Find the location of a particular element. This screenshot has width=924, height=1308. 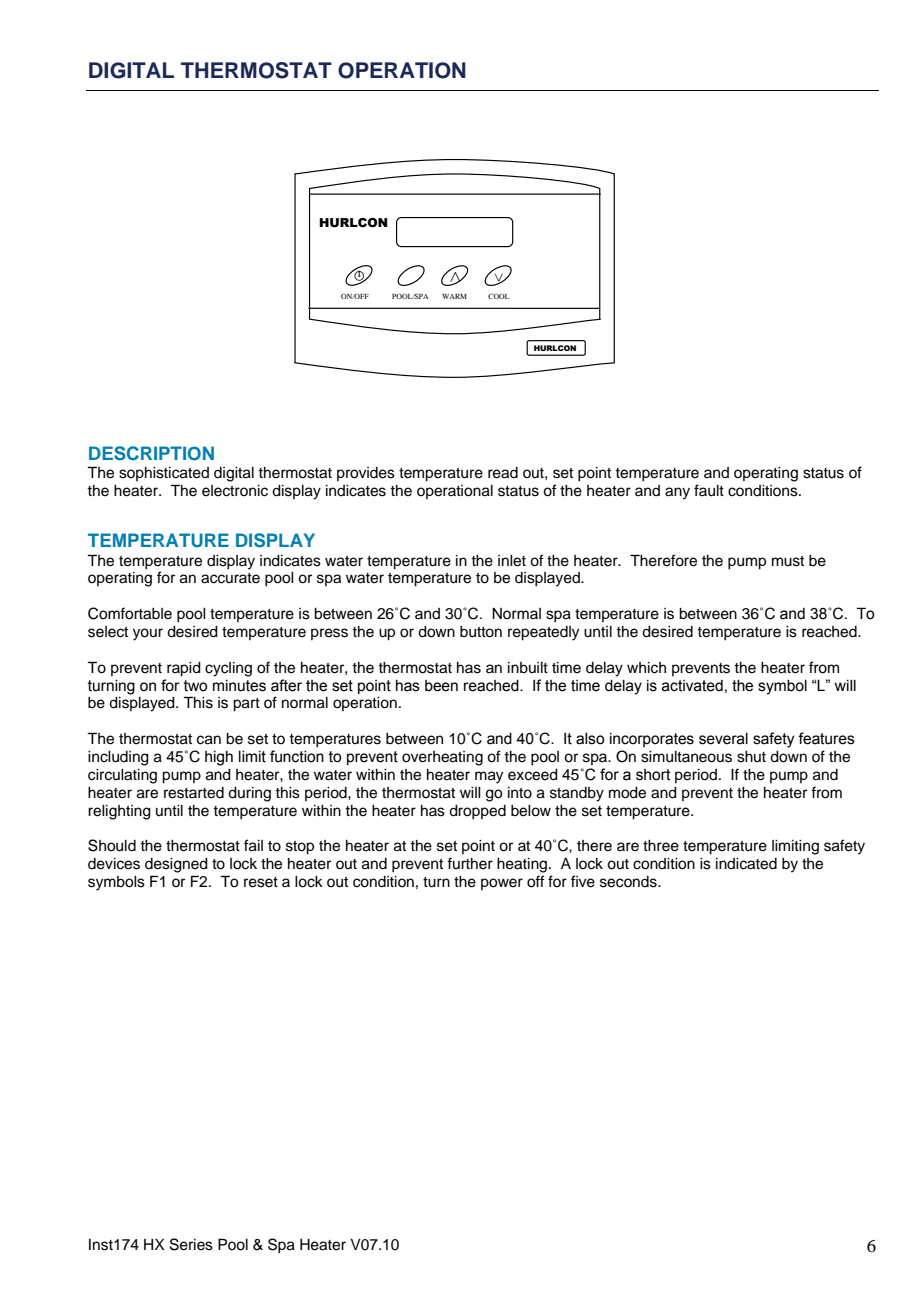

DESCRIPTION is located at coordinates (151, 453).
